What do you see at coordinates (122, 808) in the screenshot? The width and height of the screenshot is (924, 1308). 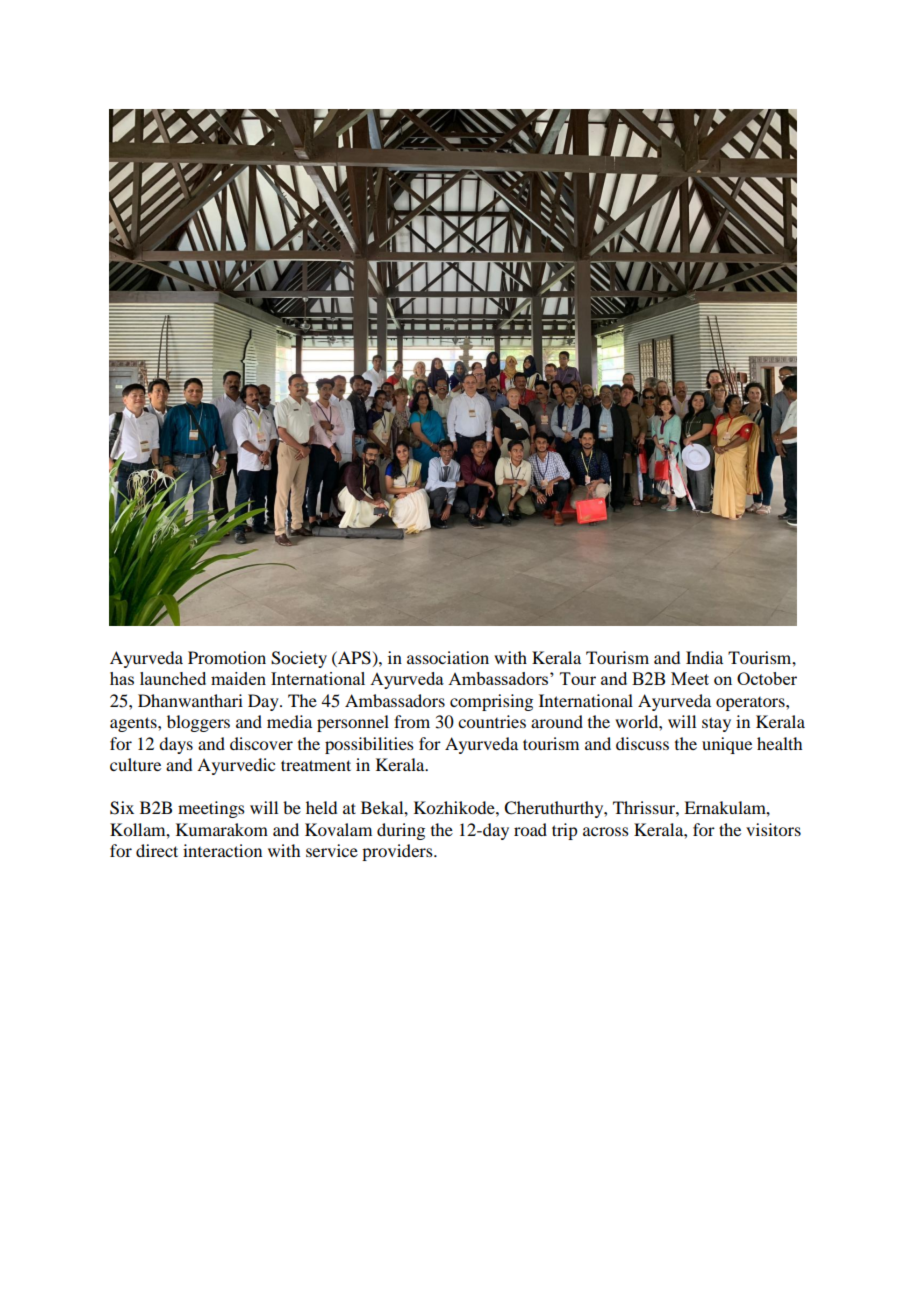 I see `Six` at bounding box center [122, 808].
